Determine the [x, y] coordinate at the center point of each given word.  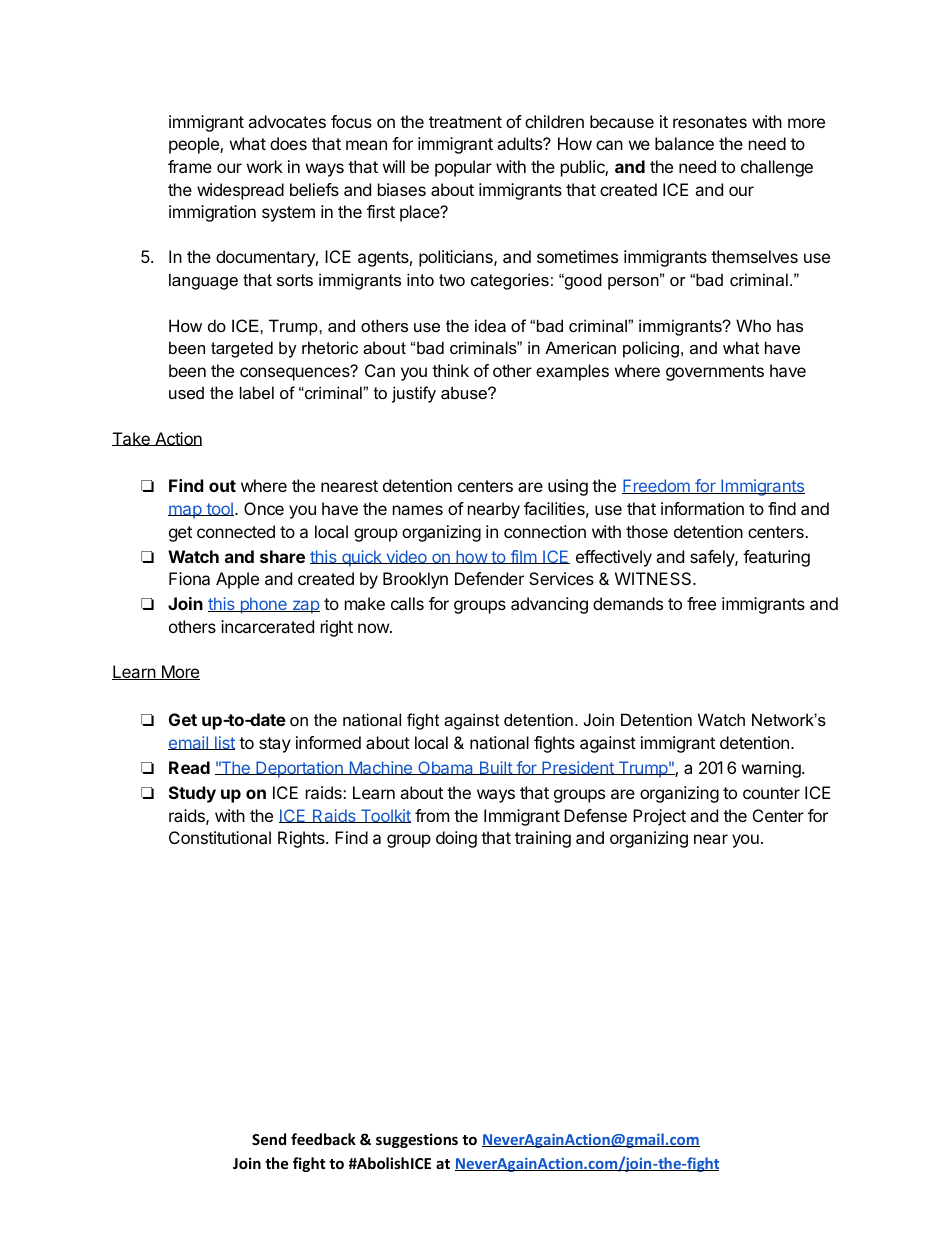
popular [463, 168]
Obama [446, 768]
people [195, 145]
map [185, 512]
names [418, 510]
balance [684, 143]
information [702, 508]
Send [269, 1139]
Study [192, 794]
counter [771, 793]
